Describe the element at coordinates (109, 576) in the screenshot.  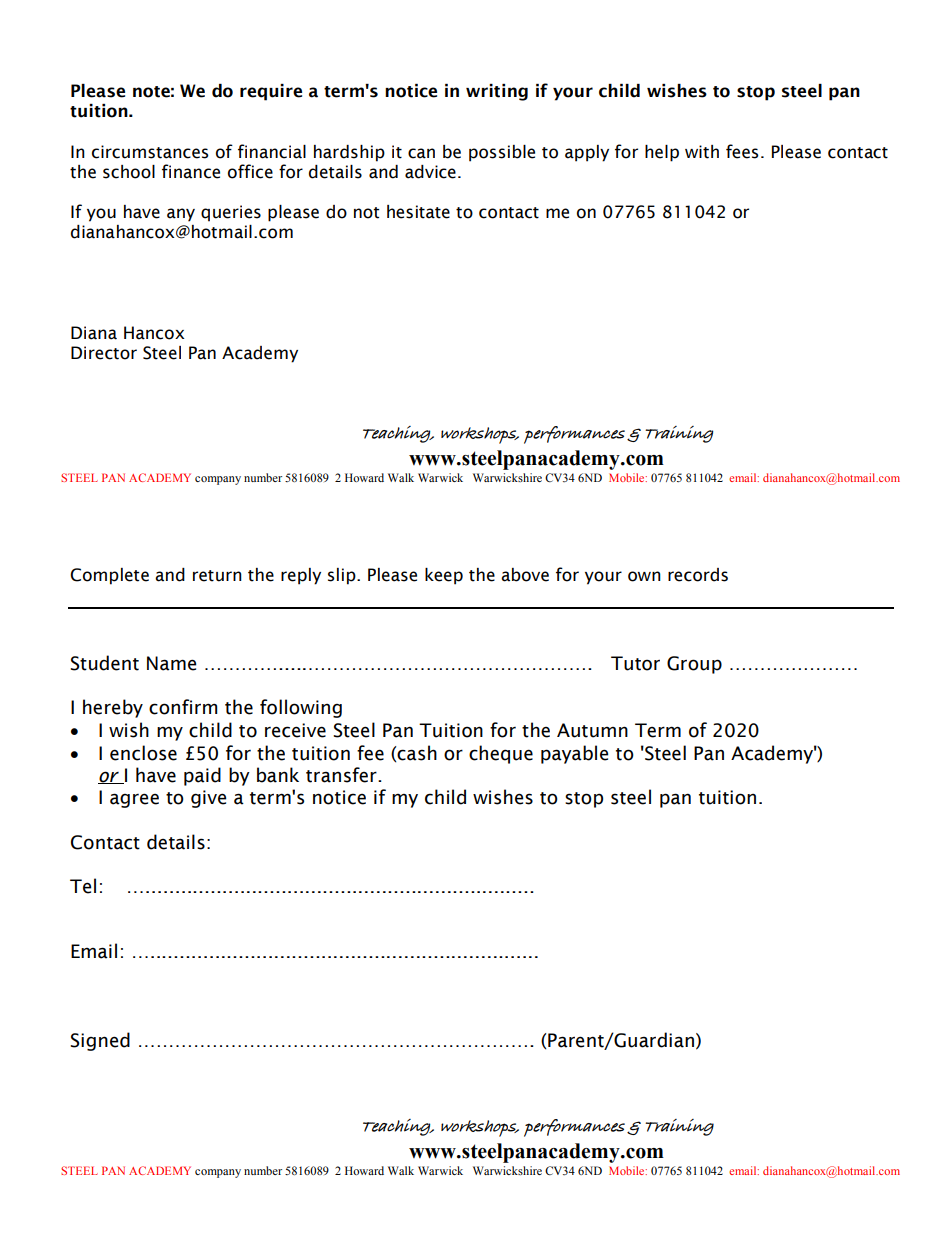
I see `Complete` at that location.
